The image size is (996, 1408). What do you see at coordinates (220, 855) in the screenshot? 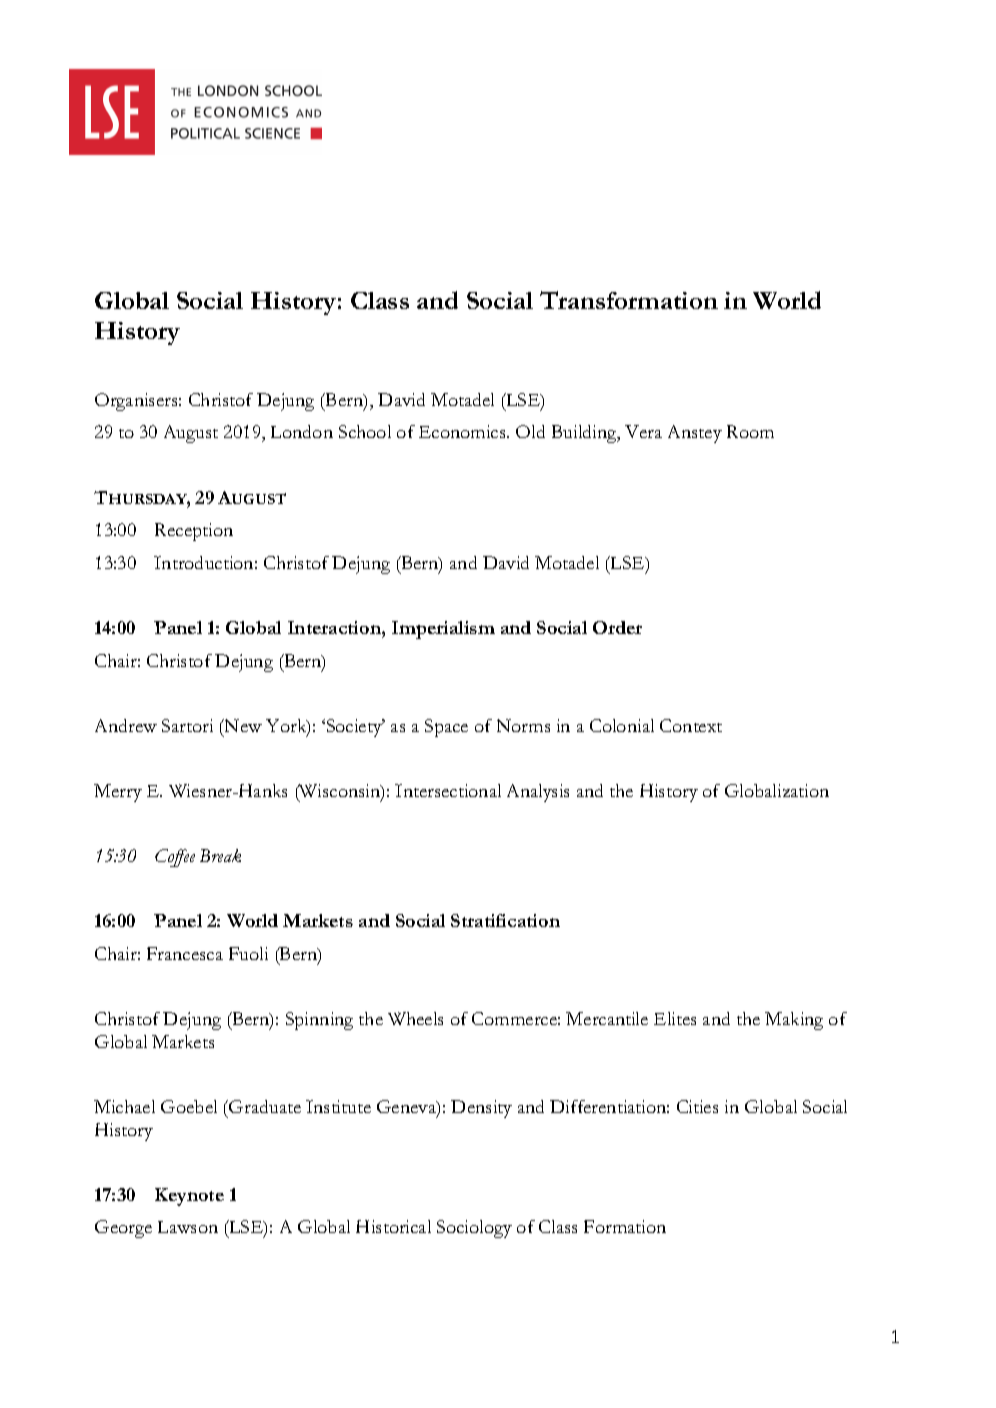
I see `Break` at bounding box center [220, 855].
